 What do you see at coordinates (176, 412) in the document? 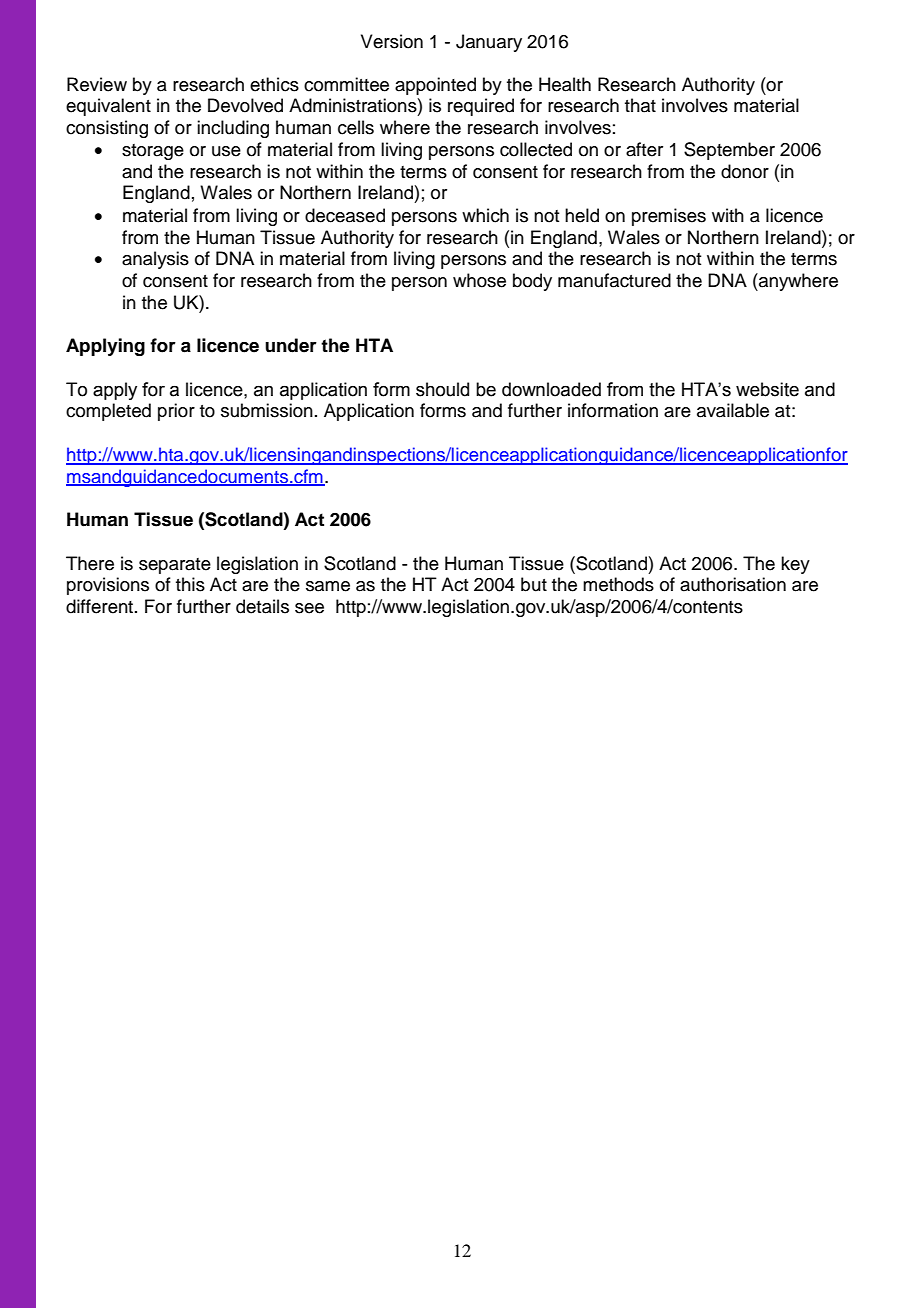
I see `prior` at bounding box center [176, 412].
